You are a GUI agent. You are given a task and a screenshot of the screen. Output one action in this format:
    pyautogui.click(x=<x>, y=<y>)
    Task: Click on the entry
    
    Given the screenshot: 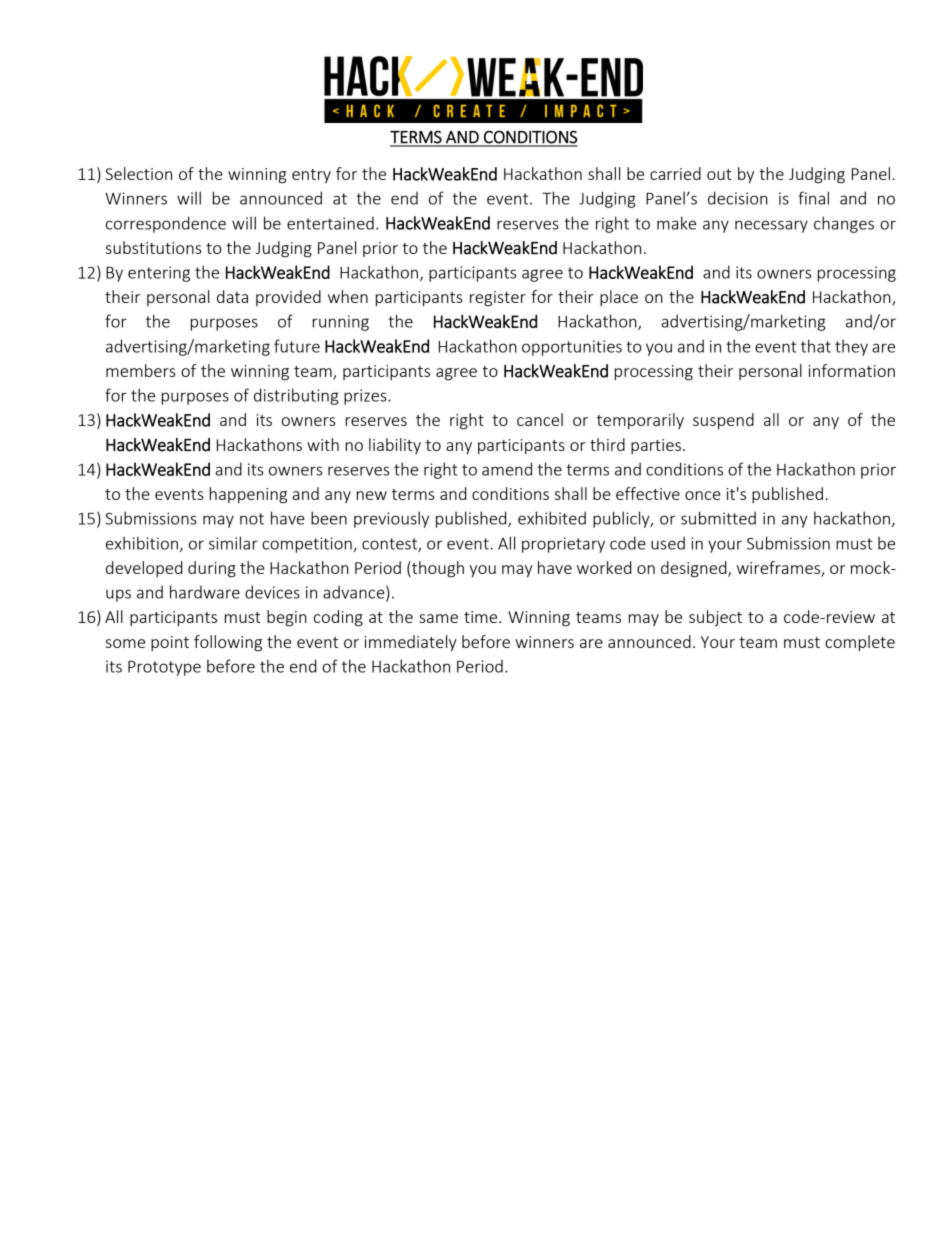 What is the action you would take?
    pyautogui.click(x=311, y=176)
